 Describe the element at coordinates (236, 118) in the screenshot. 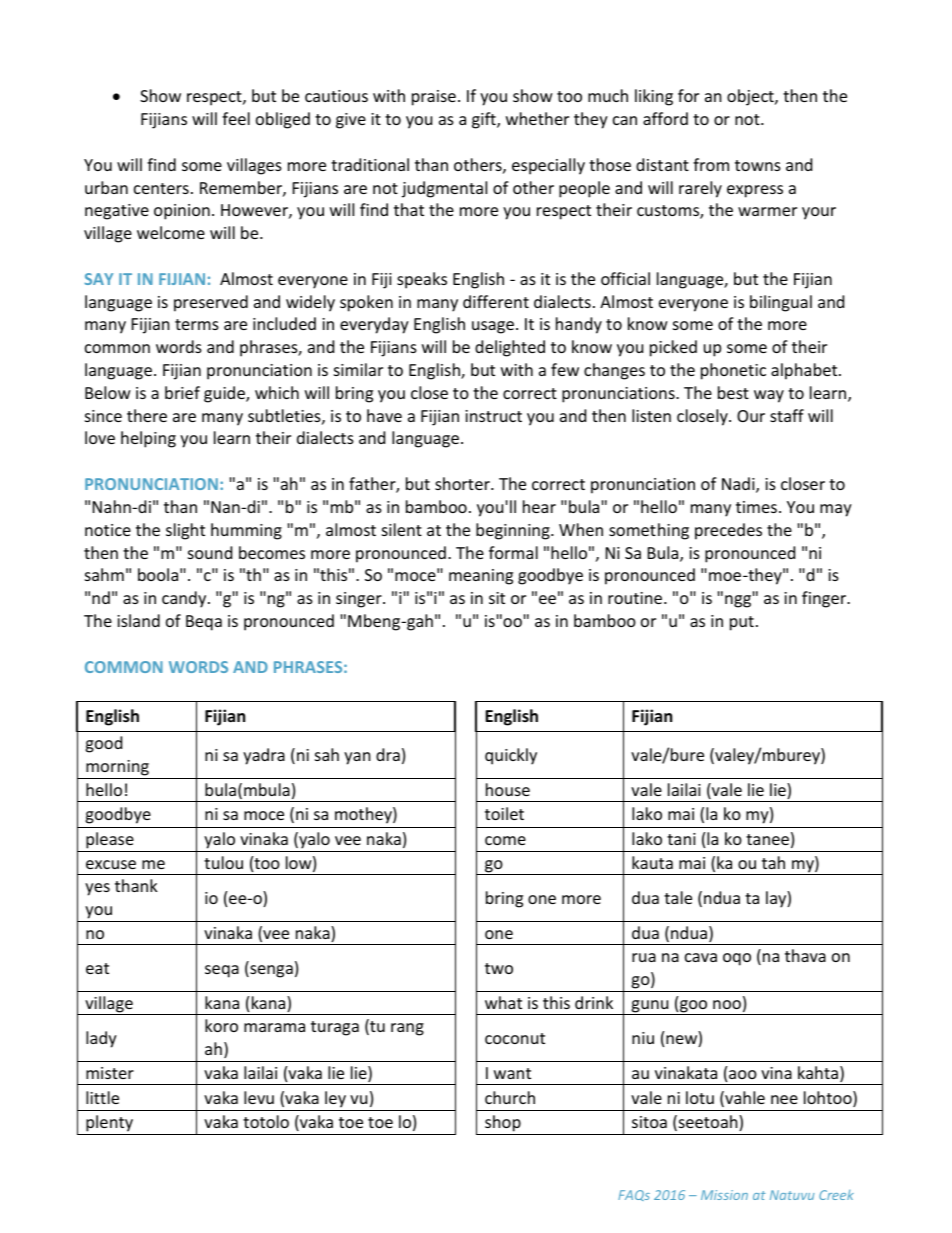

I see `feel` at that location.
